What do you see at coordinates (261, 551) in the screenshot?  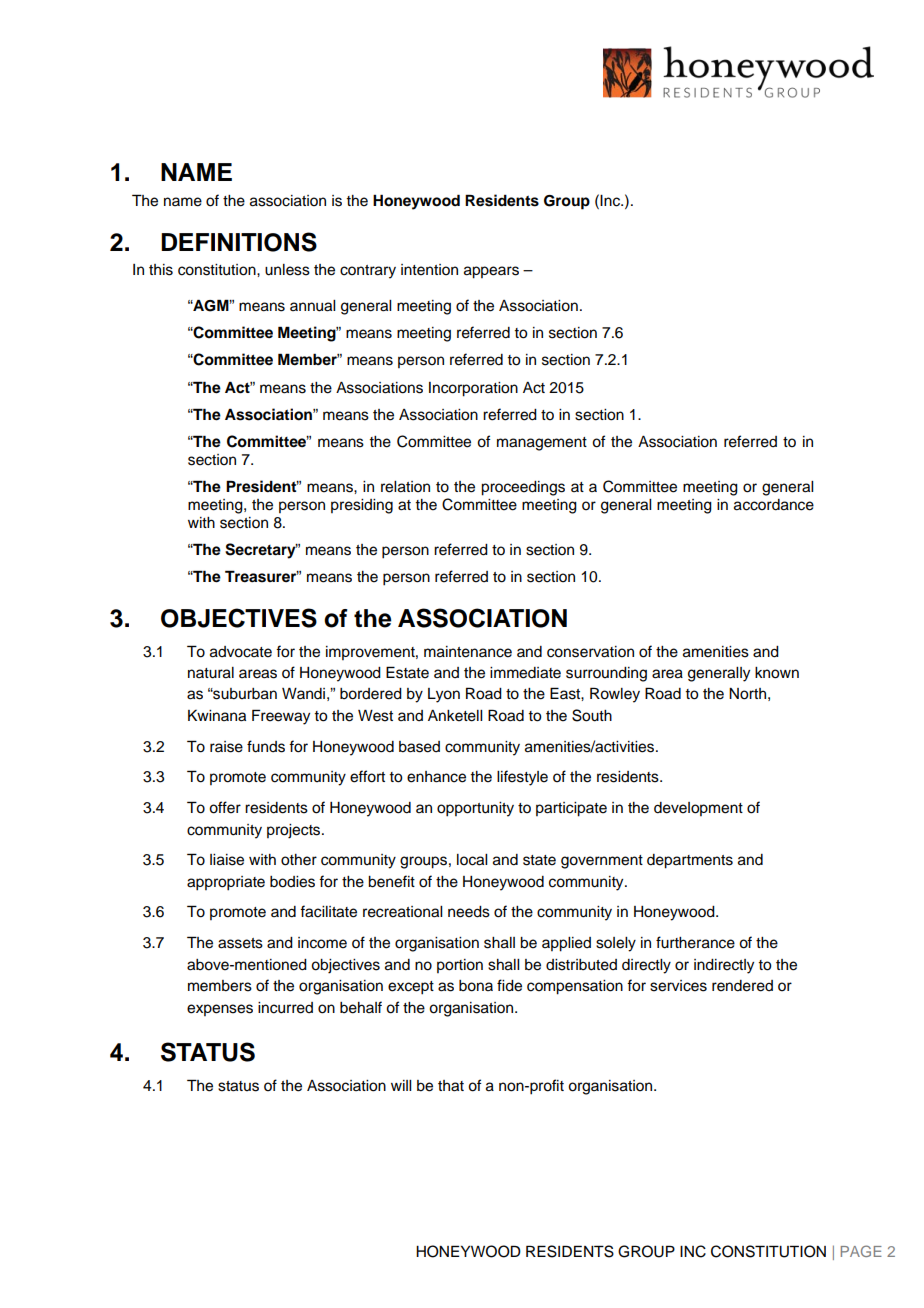 I see `Secretary` at bounding box center [261, 551].
